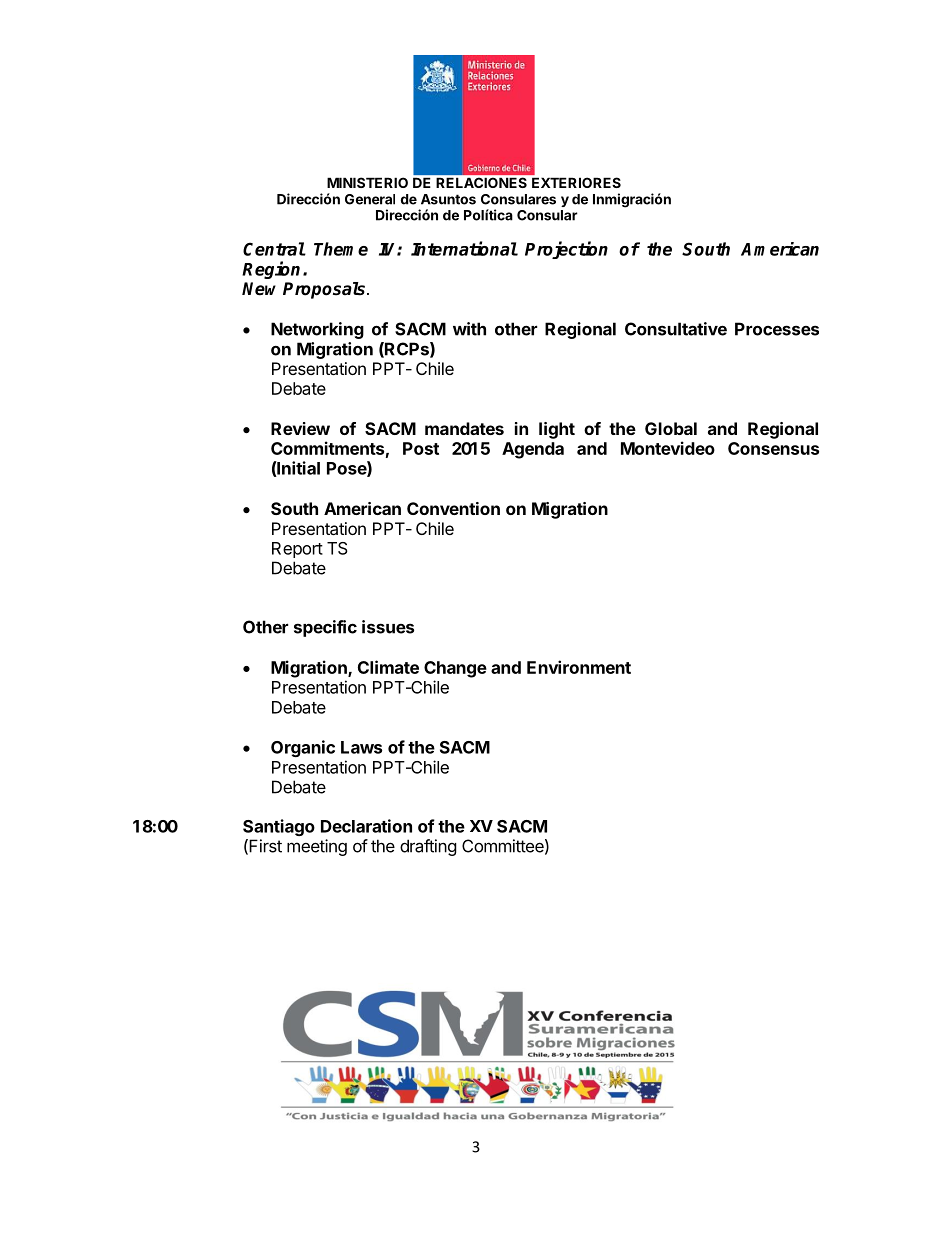 The height and width of the screenshot is (1233, 952). What do you see at coordinates (366, 826) in the screenshot?
I see `Declaration` at bounding box center [366, 826].
